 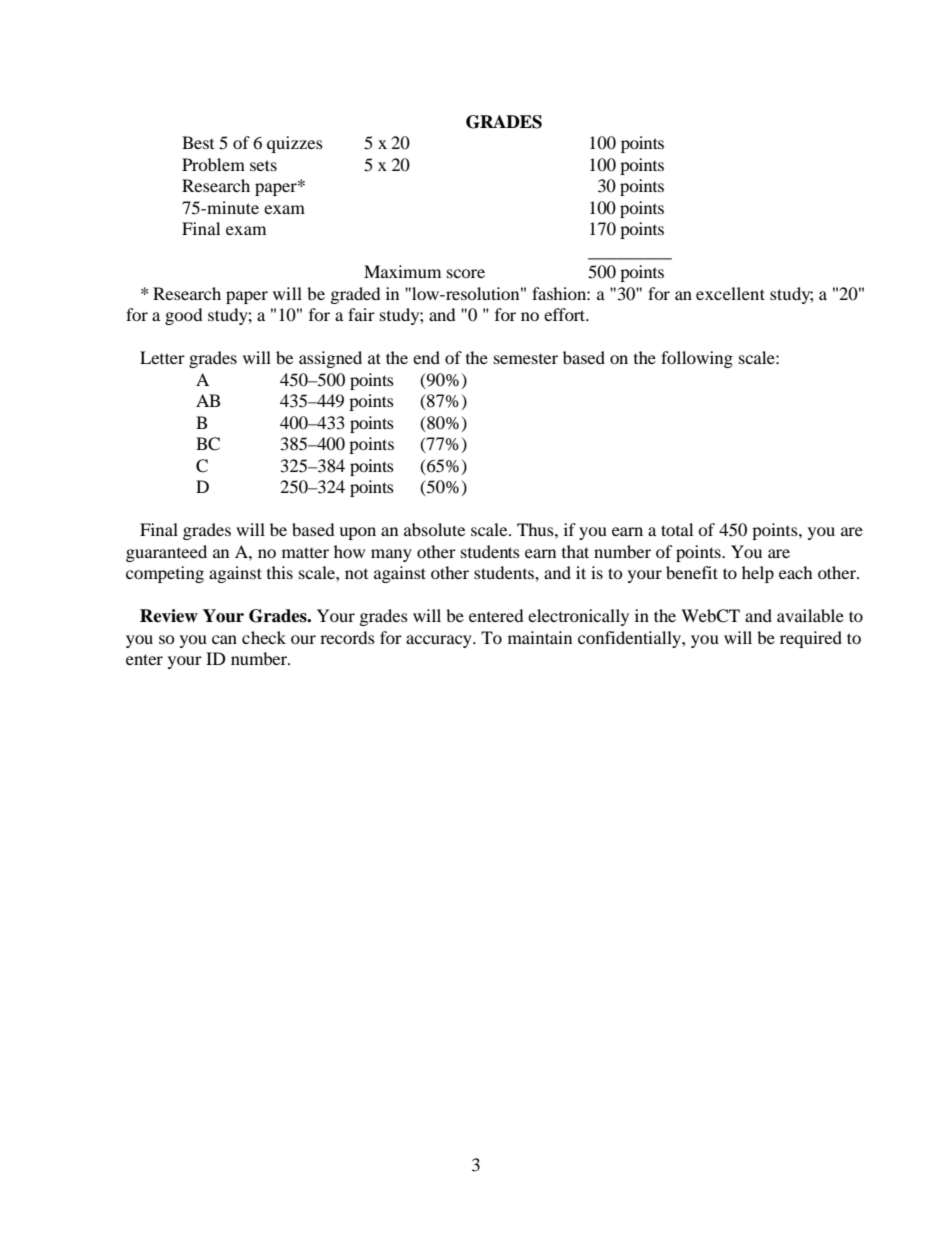 I want to click on excellent, so click(x=730, y=293).
